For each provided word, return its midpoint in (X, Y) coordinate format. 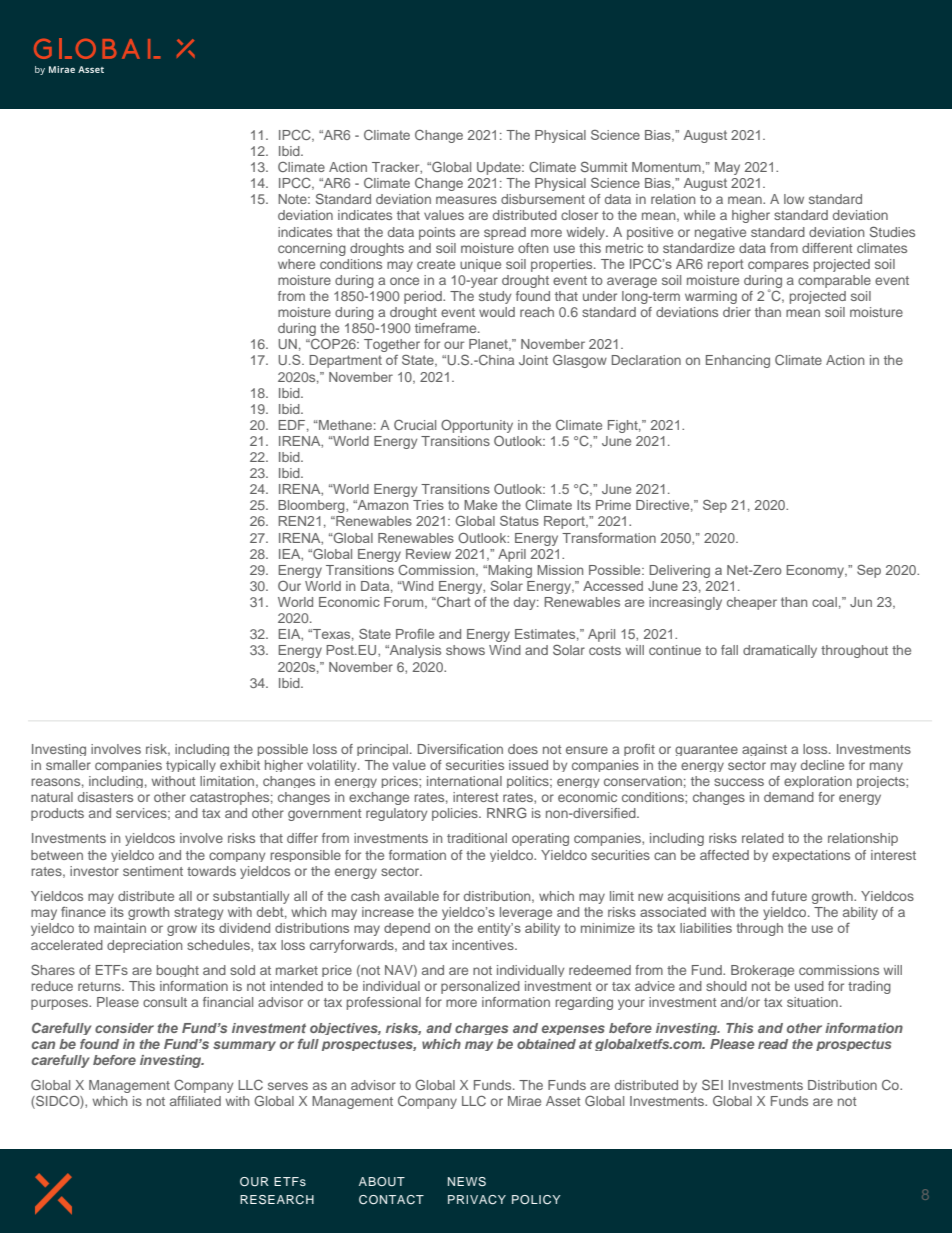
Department (345, 361)
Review (428, 554)
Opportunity (477, 426)
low (794, 199)
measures (466, 200)
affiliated (195, 1101)
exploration (818, 782)
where (296, 264)
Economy (816, 571)
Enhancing (738, 361)
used (809, 986)
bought (178, 971)
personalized (480, 987)
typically (191, 766)
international (464, 781)
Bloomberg (312, 506)
